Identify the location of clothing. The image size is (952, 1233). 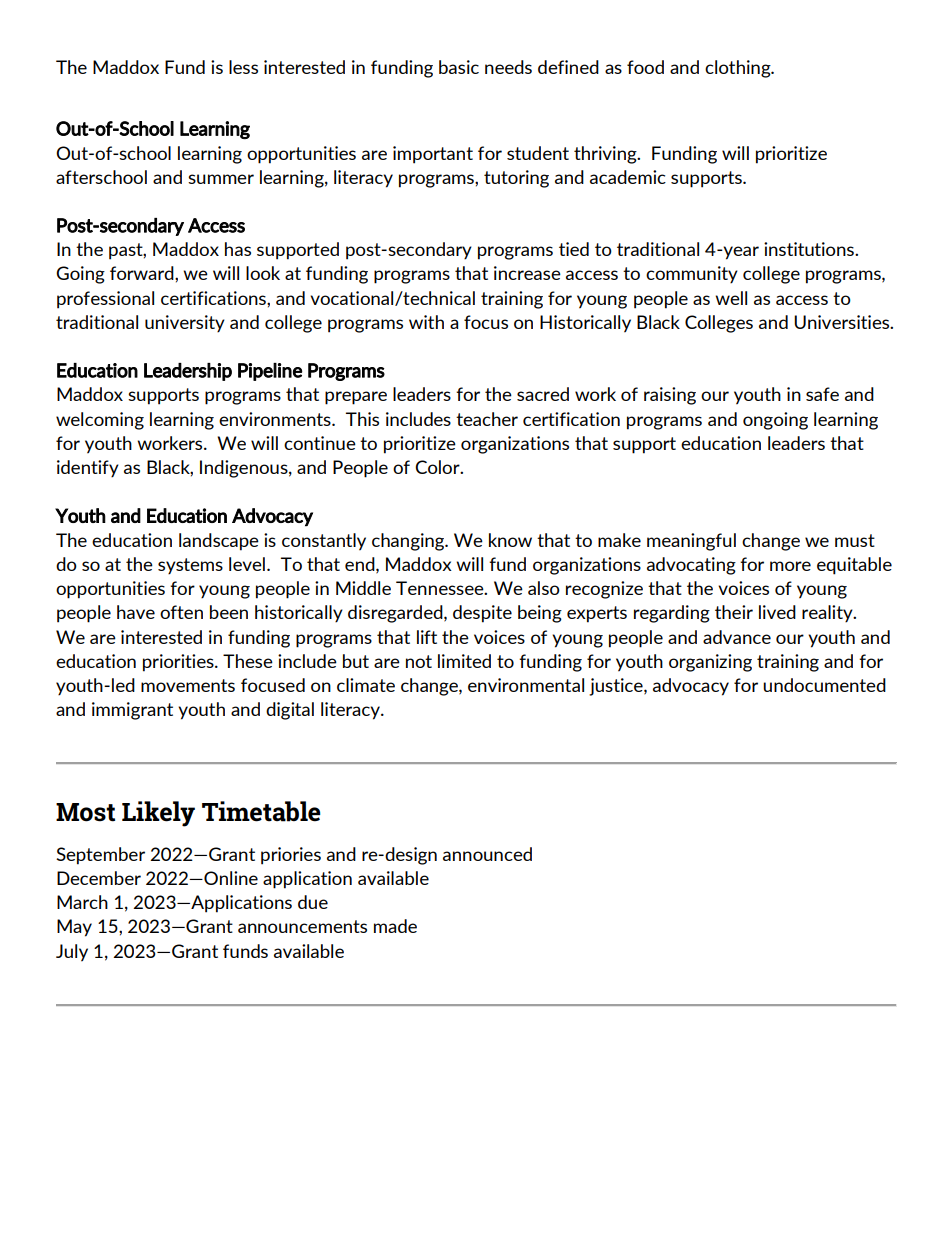
(739, 69).
